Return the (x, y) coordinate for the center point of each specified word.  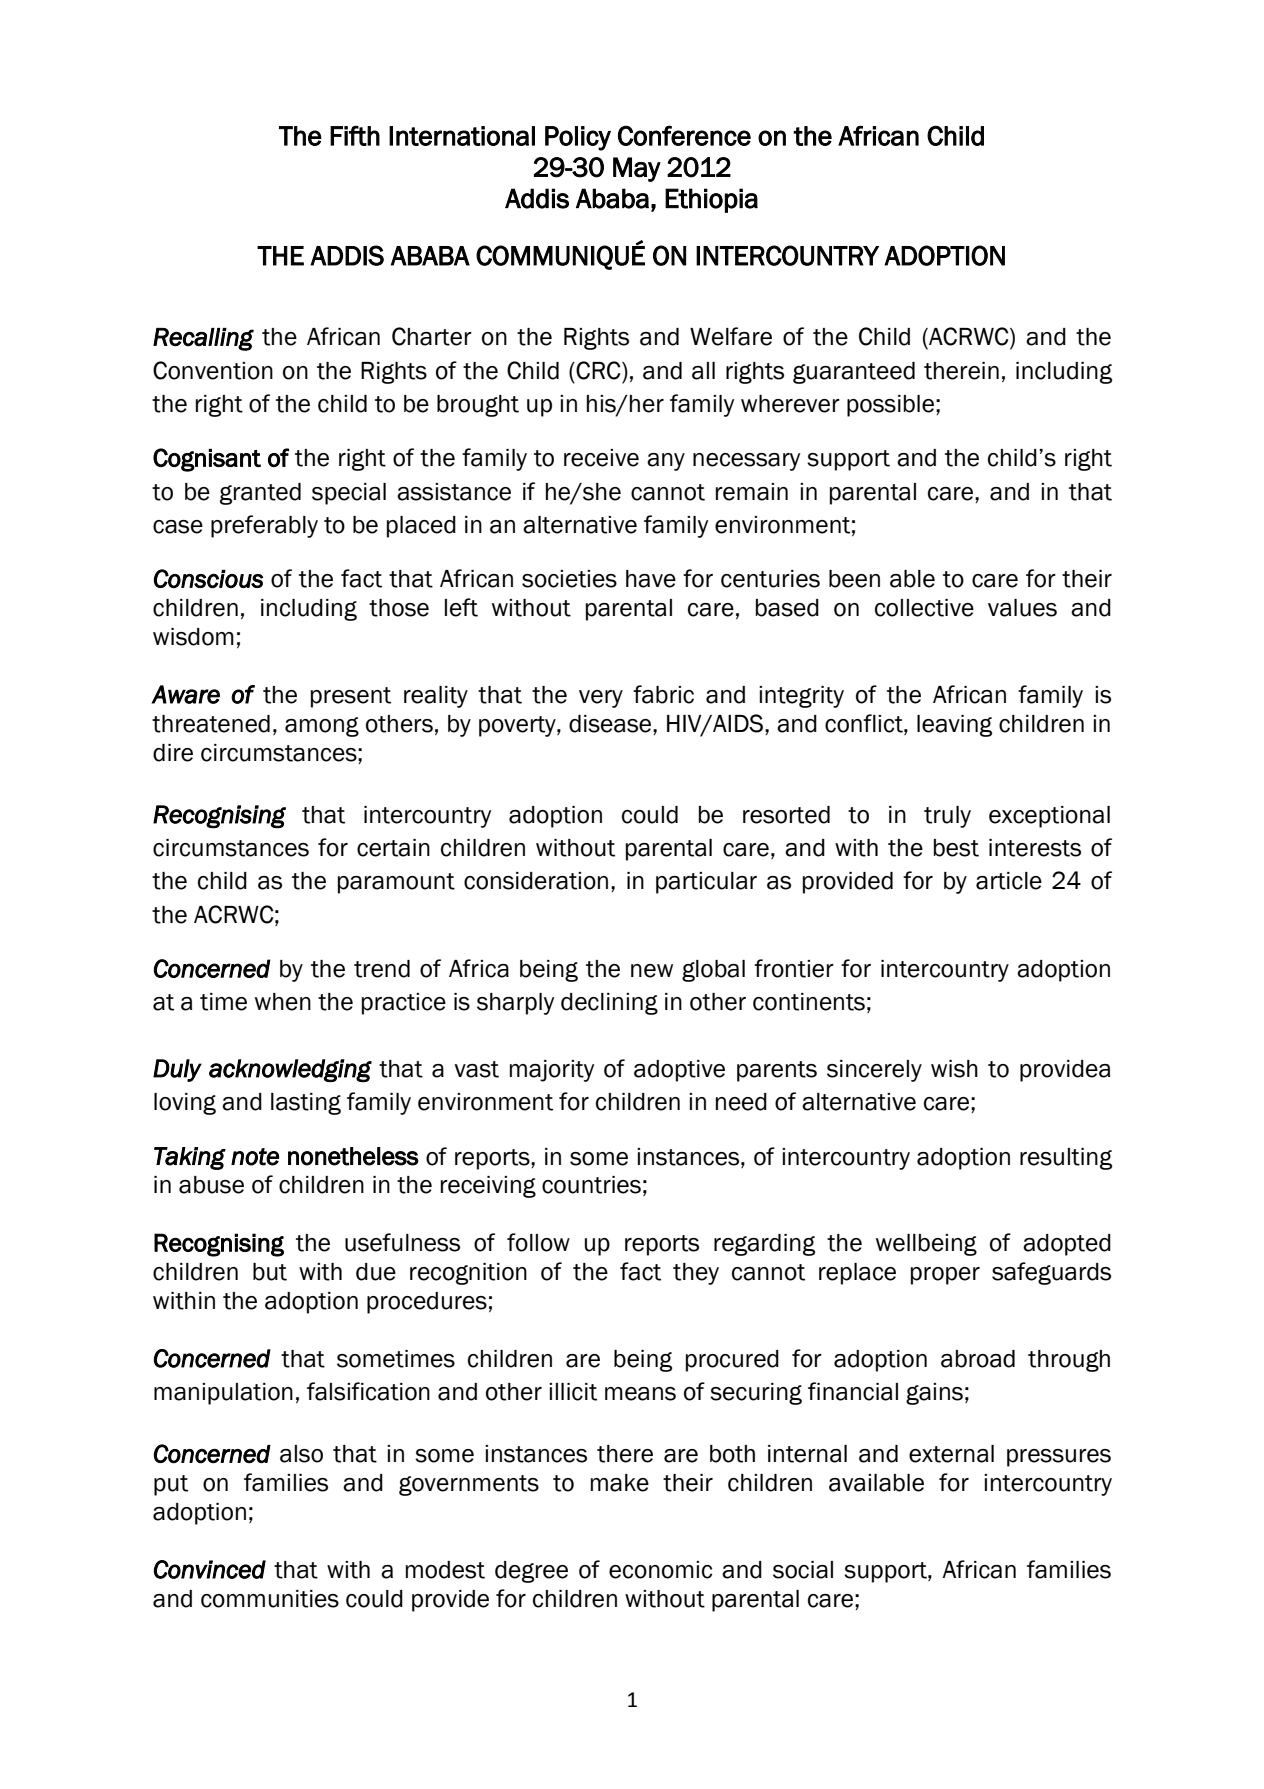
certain (393, 848)
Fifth (355, 135)
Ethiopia (711, 200)
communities (270, 1599)
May (637, 169)
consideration (536, 881)
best (956, 848)
